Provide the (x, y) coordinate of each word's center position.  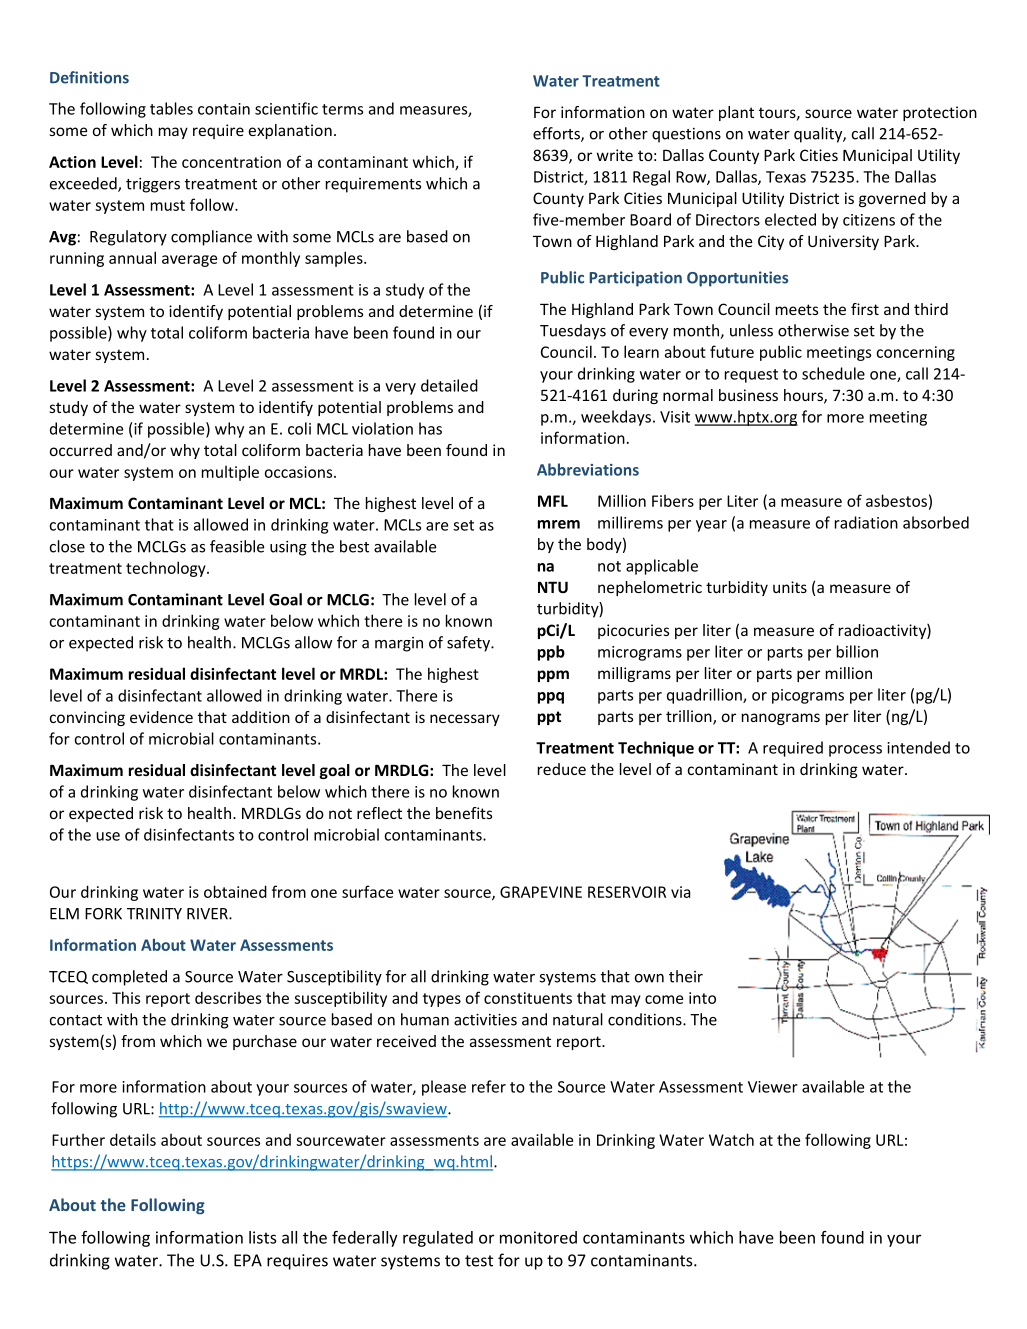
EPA (248, 1260)
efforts (557, 134)
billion (857, 651)
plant (736, 113)
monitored (538, 1237)
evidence (161, 717)
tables (171, 108)
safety (469, 644)
